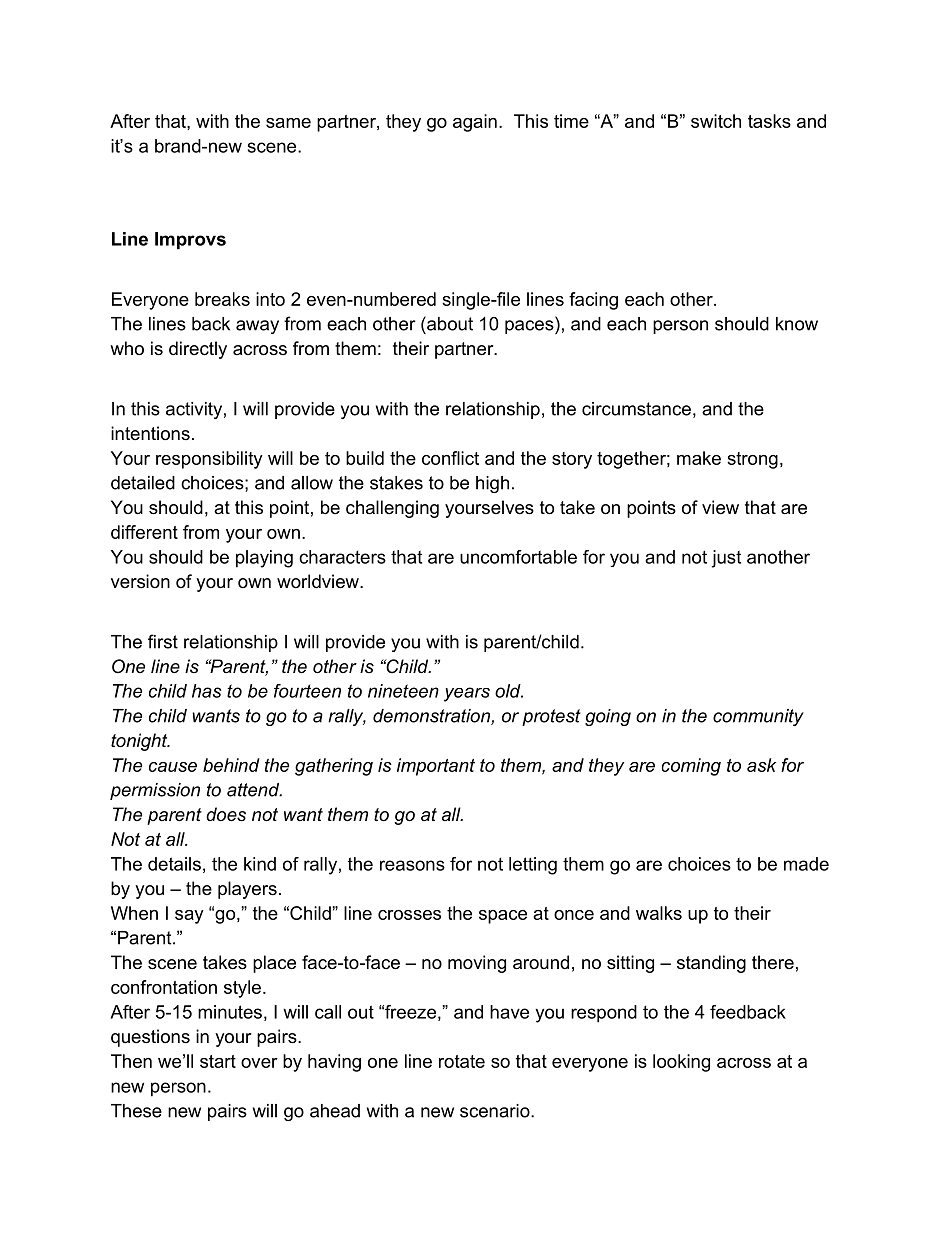  What do you see at coordinates (681, 1063) in the screenshot?
I see `looking` at bounding box center [681, 1063].
